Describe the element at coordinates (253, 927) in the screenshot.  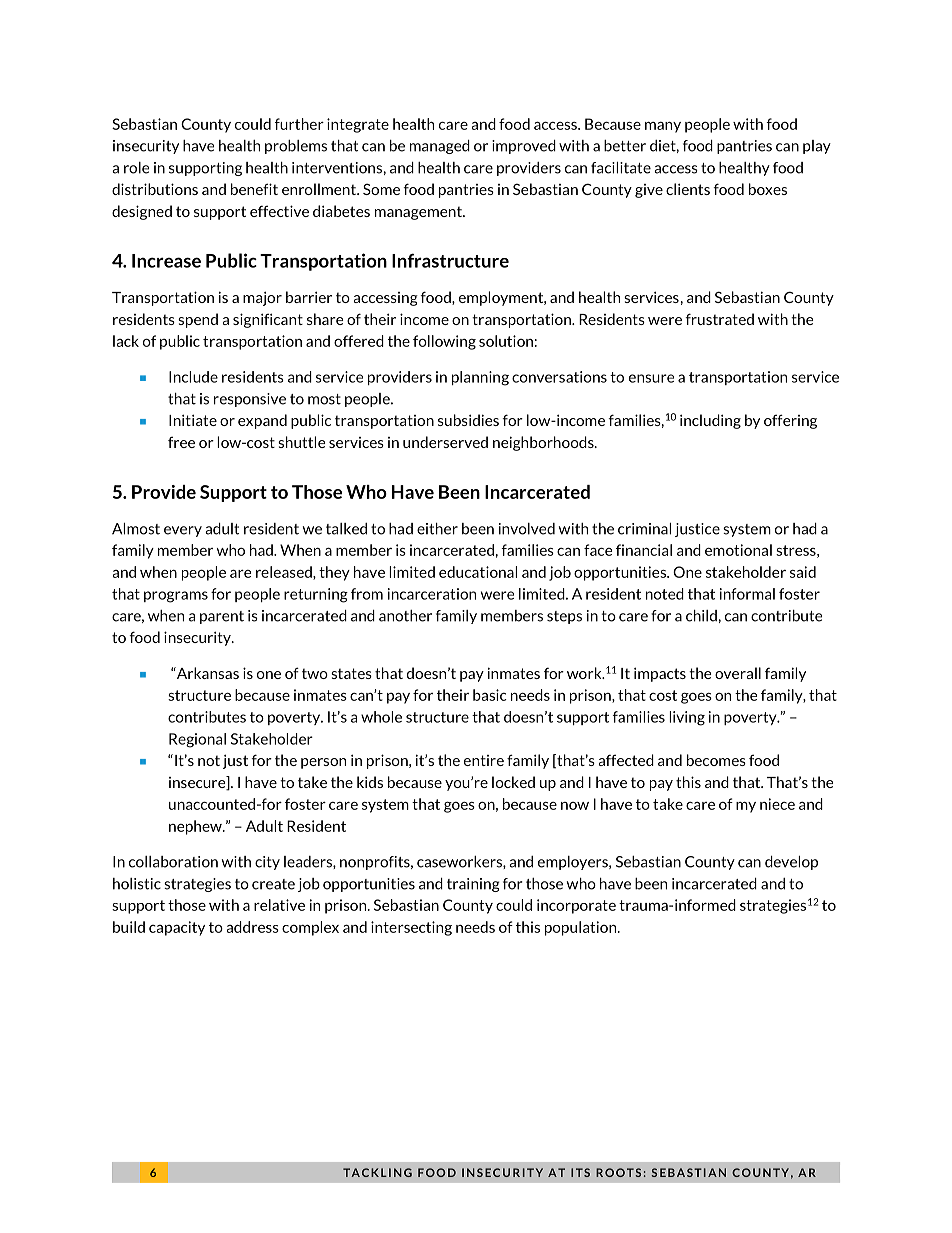
I see `address` at that location.
